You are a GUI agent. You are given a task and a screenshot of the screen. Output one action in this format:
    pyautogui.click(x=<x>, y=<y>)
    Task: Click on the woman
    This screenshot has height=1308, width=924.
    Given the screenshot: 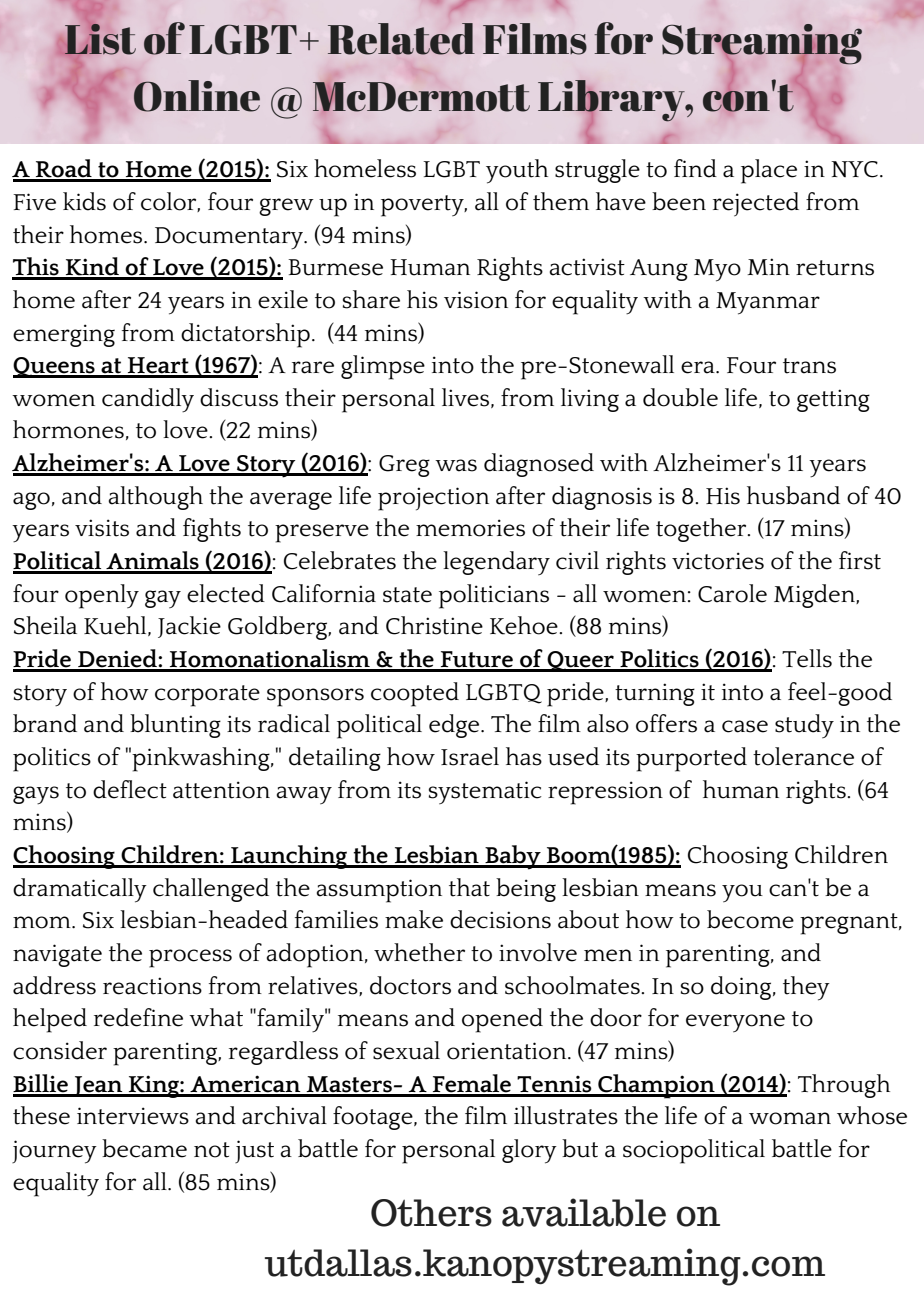 What is the action you would take?
    pyautogui.click(x=790, y=1118)
